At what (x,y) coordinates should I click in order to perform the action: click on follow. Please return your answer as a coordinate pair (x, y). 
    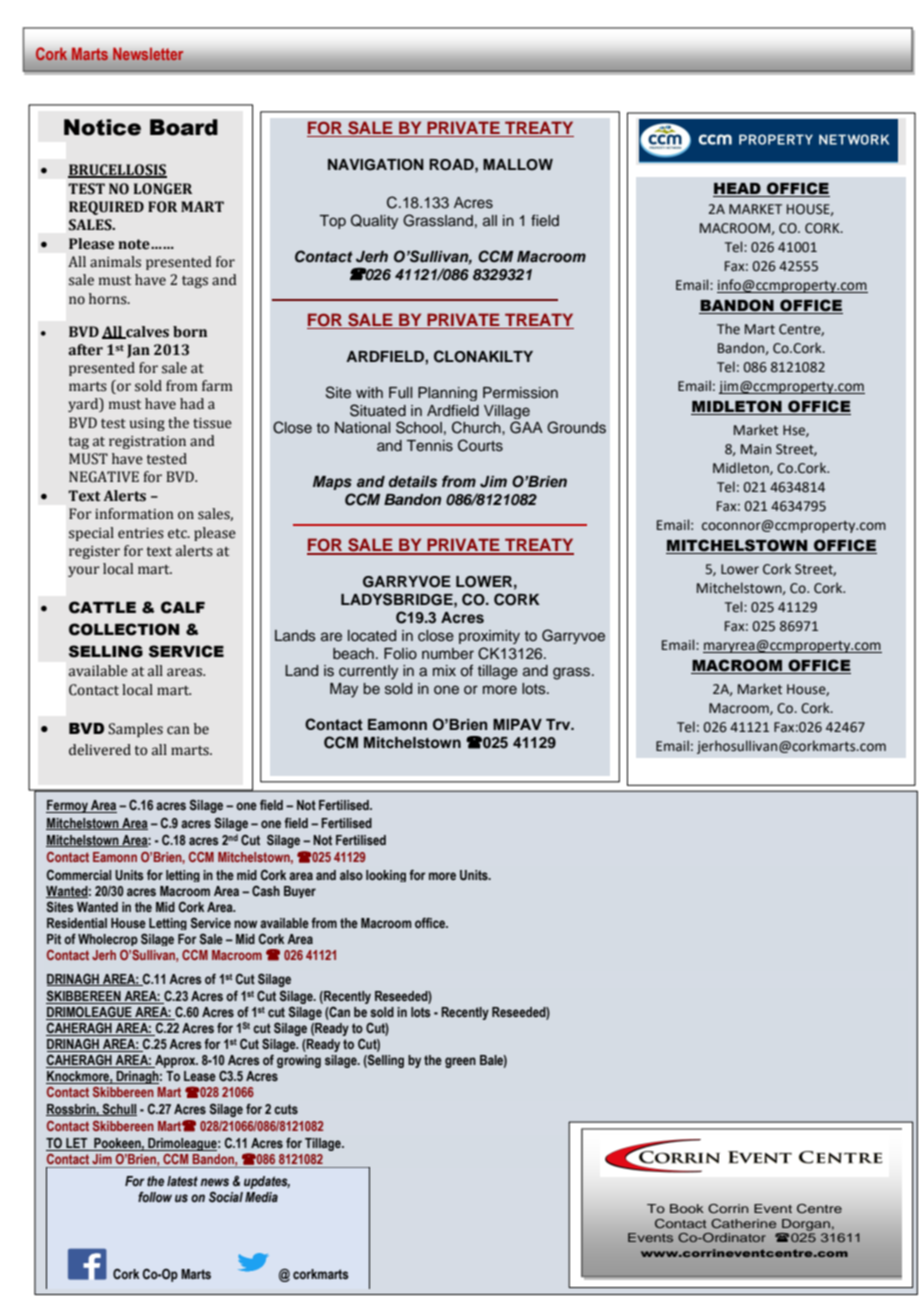
    Looking at the image, I should click on (155, 1197).
